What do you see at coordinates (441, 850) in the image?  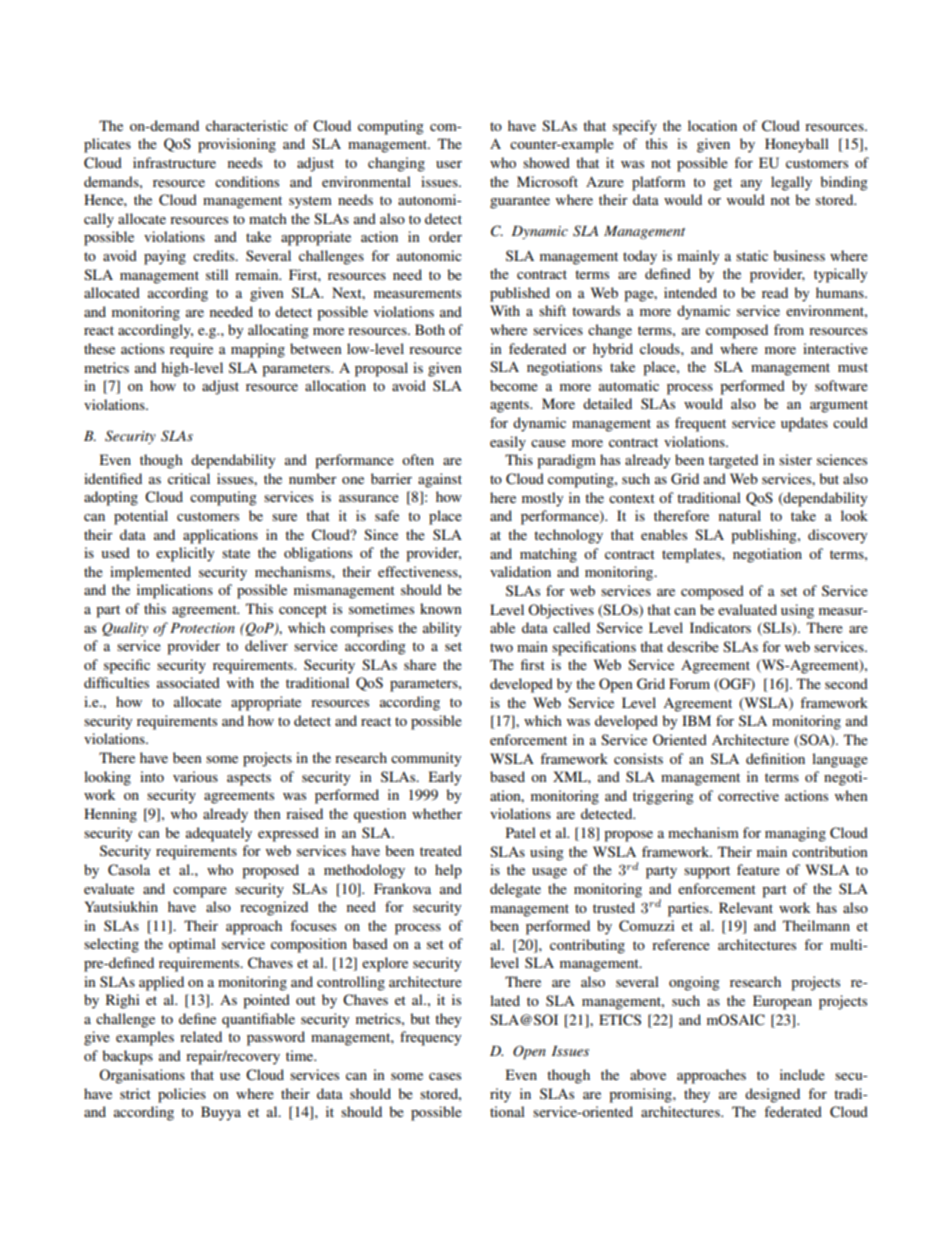 I see `treated` at bounding box center [441, 850].
